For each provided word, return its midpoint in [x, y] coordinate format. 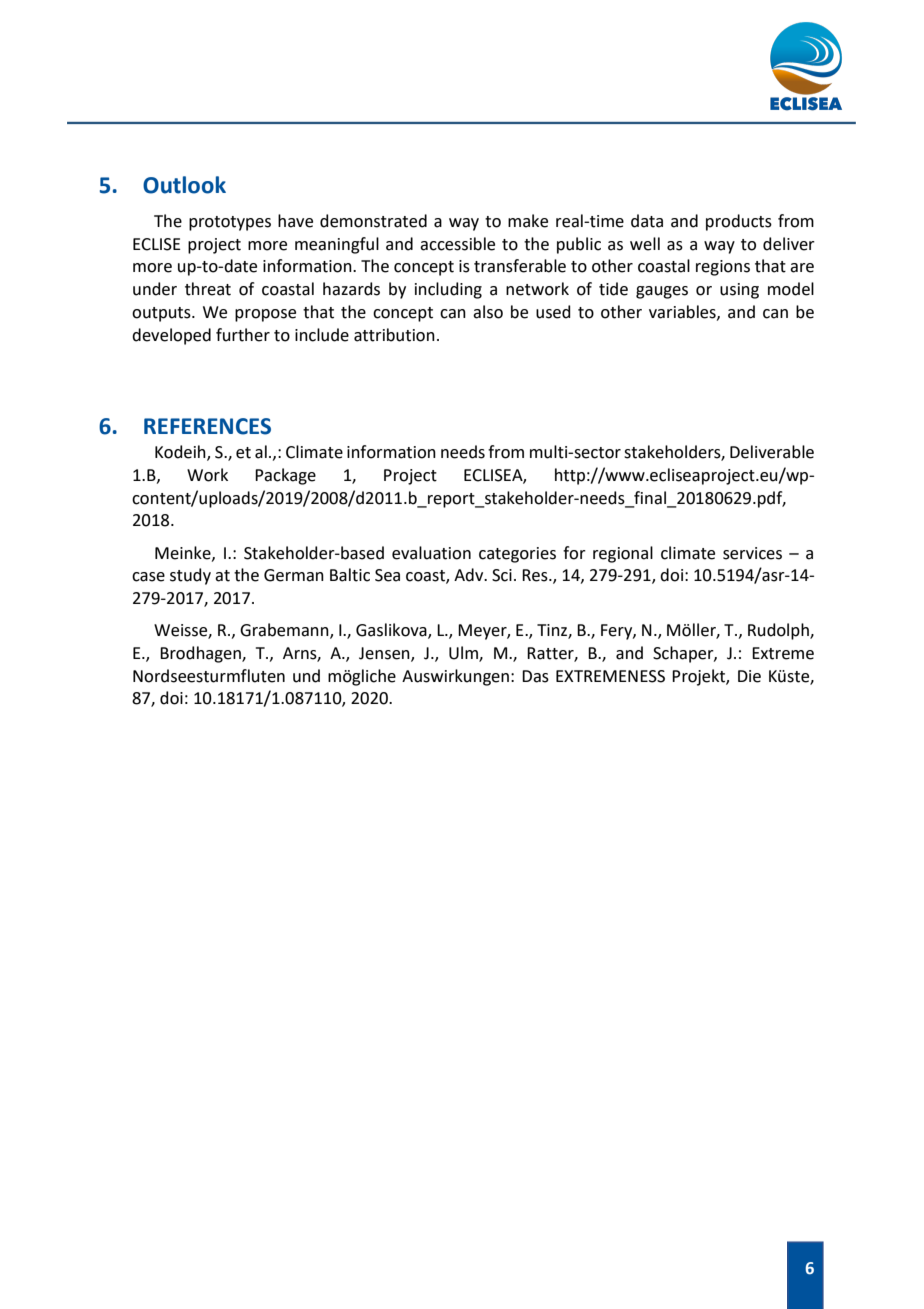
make [528, 221]
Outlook [184, 185]
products [739, 222]
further [243, 335]
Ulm [464, 654]
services [752, 553]
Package [285, 476]
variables [683, 312]
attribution [394, 335]
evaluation [431, 553]
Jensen [385, 654]
